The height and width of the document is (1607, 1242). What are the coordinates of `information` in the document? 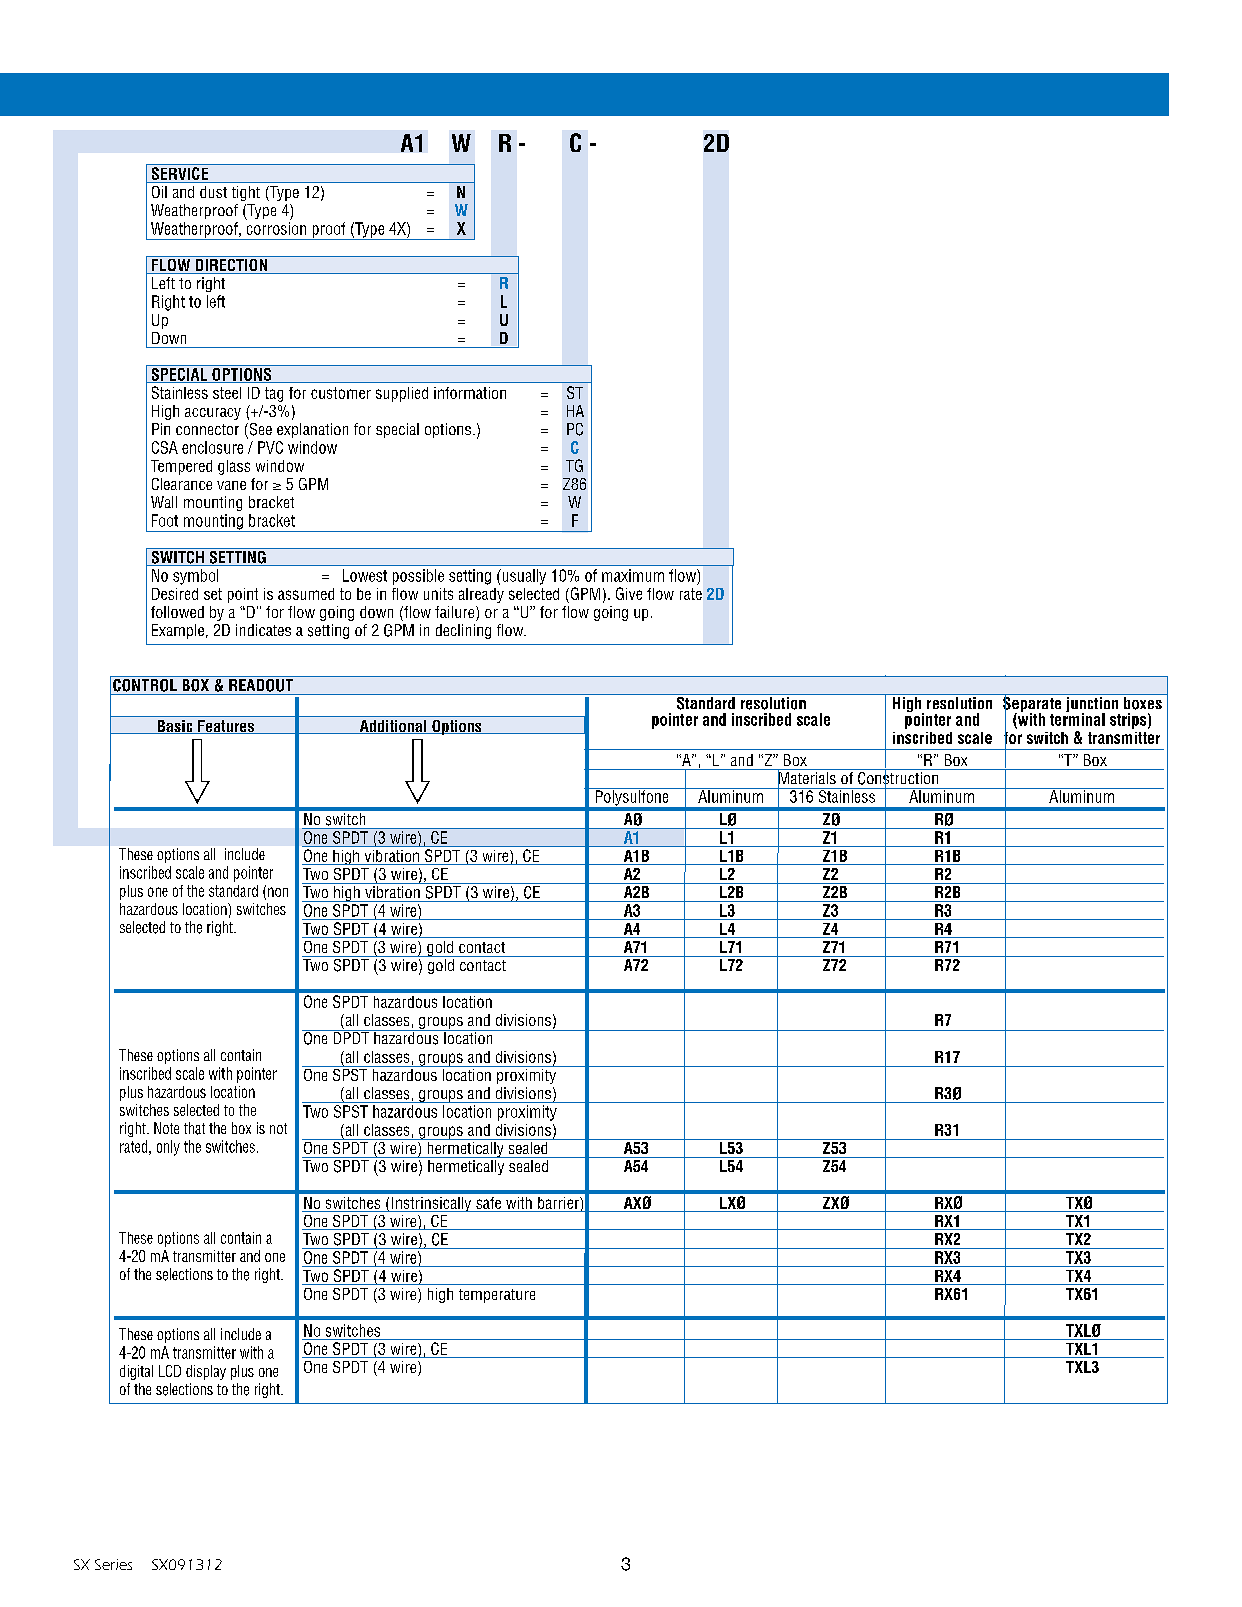 It's located at (470, 393).
